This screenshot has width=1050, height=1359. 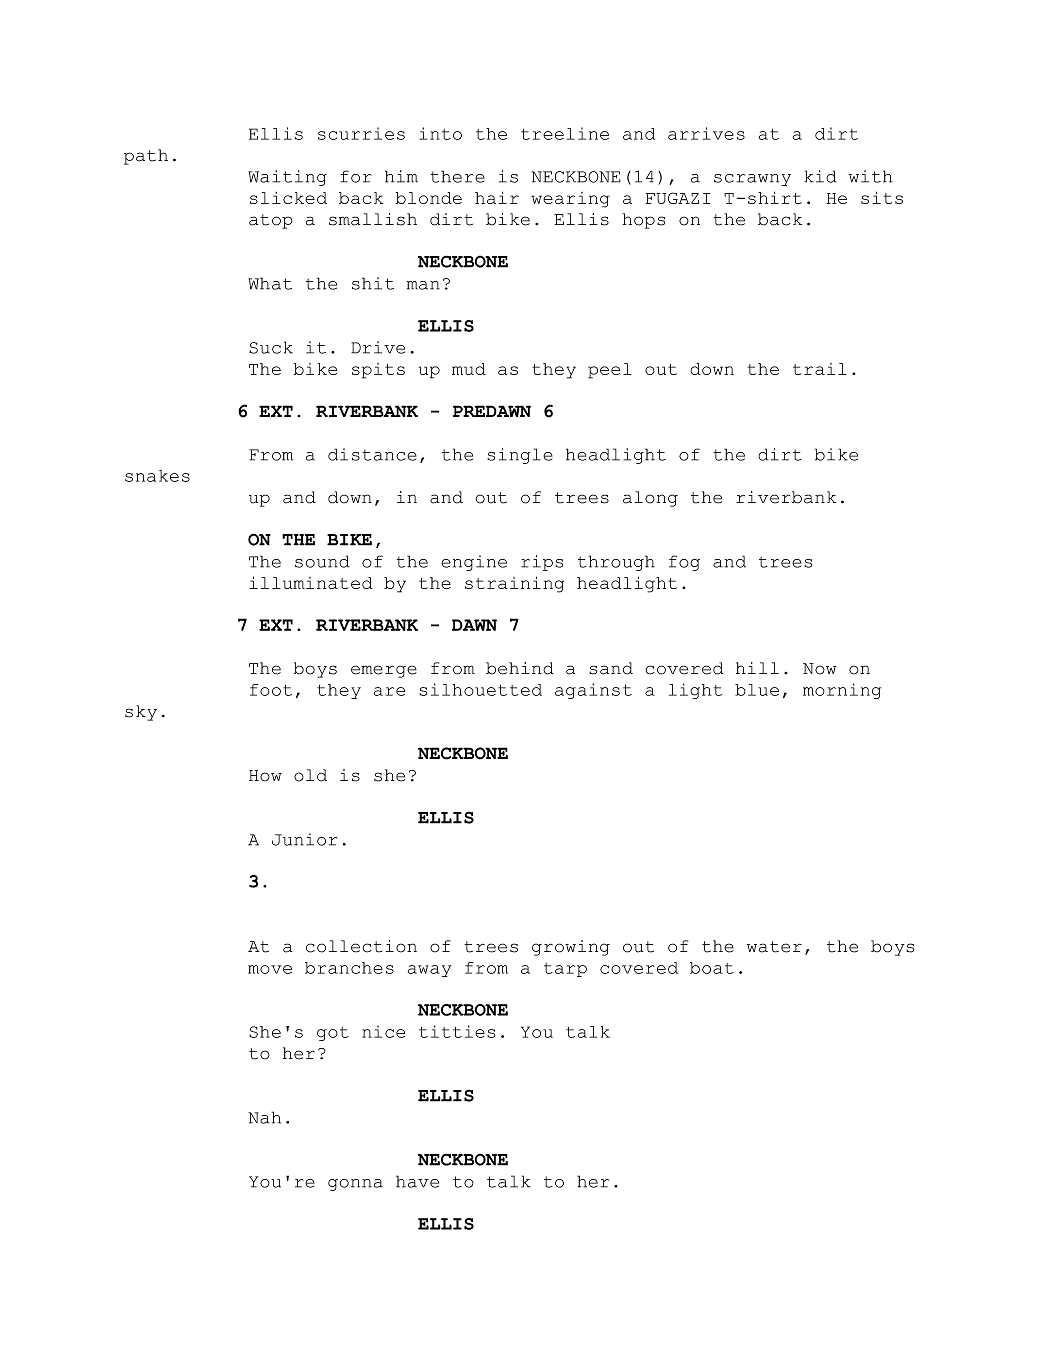 I want to click on water, so click(x=774, y=947).
